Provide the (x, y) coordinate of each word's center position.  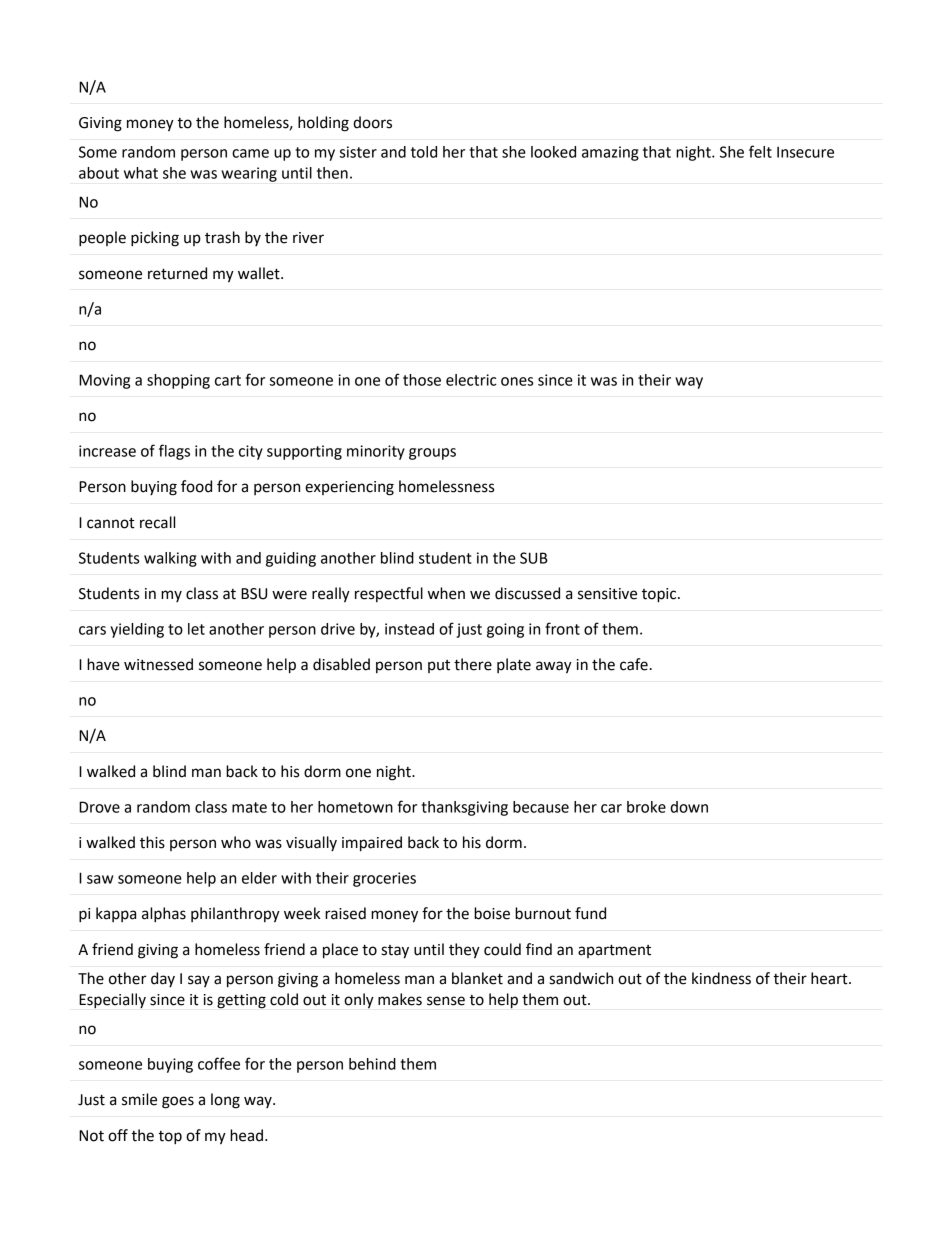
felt (760, 151)
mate (249, 807)
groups (432, 454)
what (141, 173)
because (541, 807)
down (689, 807)
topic (660, 595)
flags (174, 452)
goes (178, 1102)
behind (372, 1064)
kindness (721, 978)
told (424, 152)
